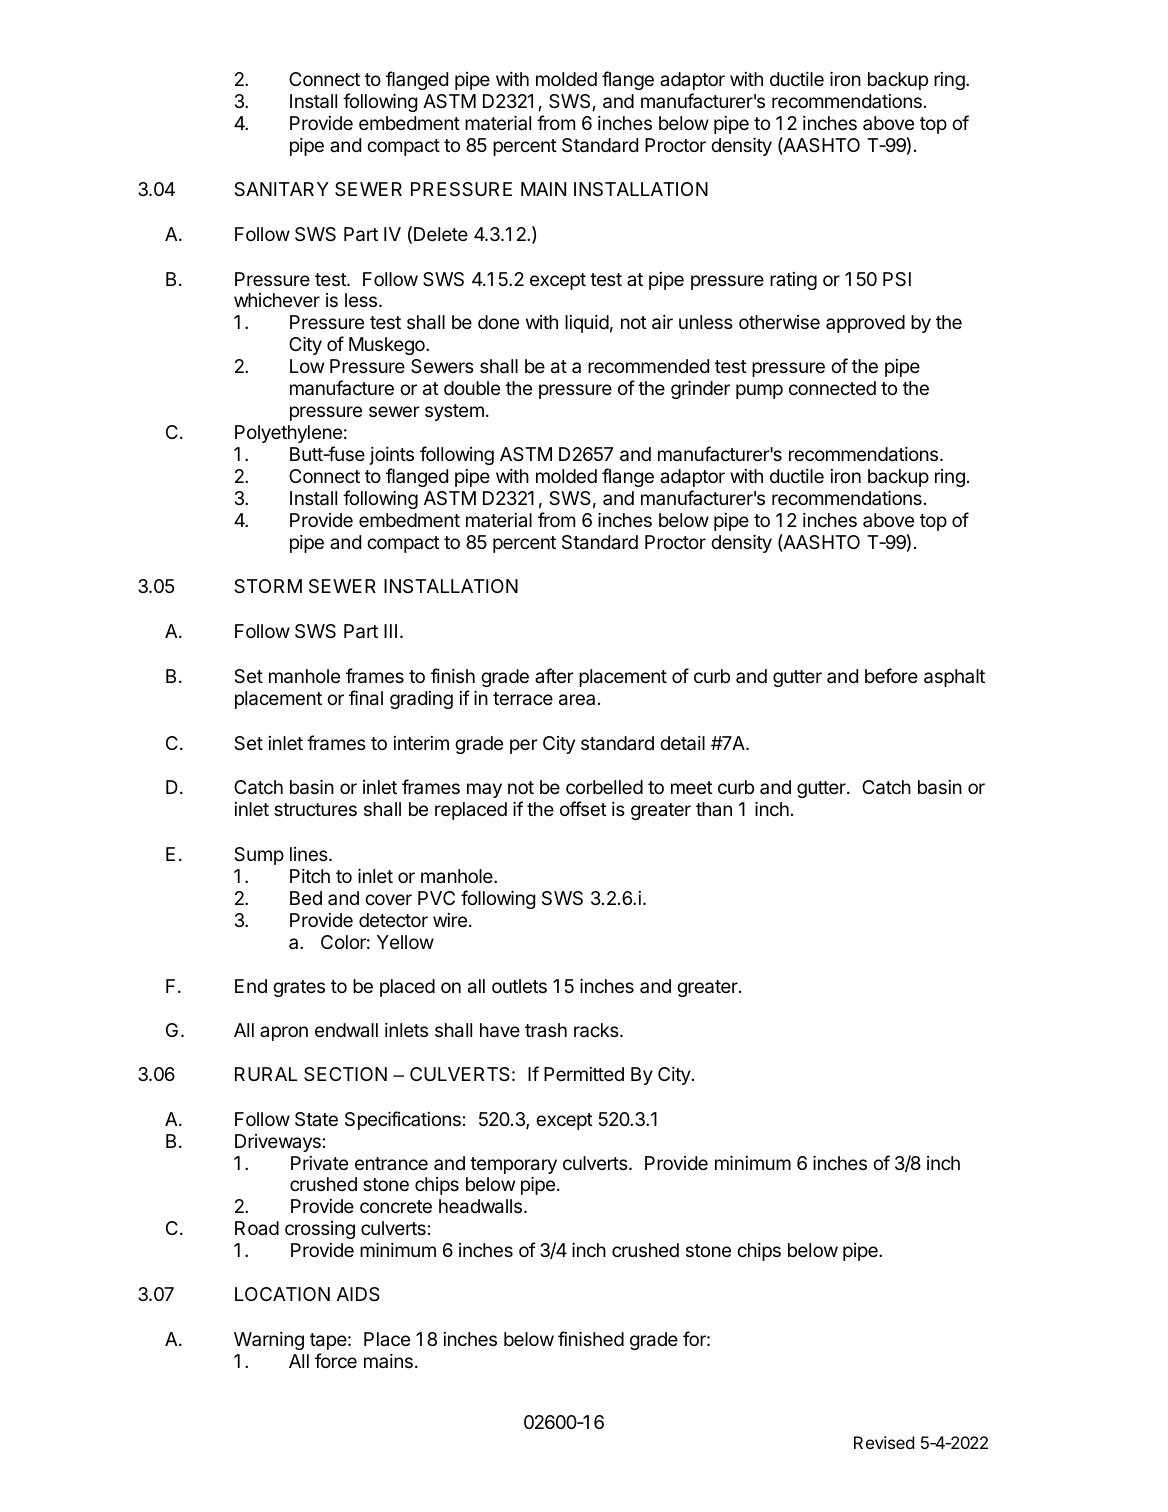  What do you see at coordinates (358, 1294) in the screenshot?
I see `AIDS` at bounding box center [358, 1294].
